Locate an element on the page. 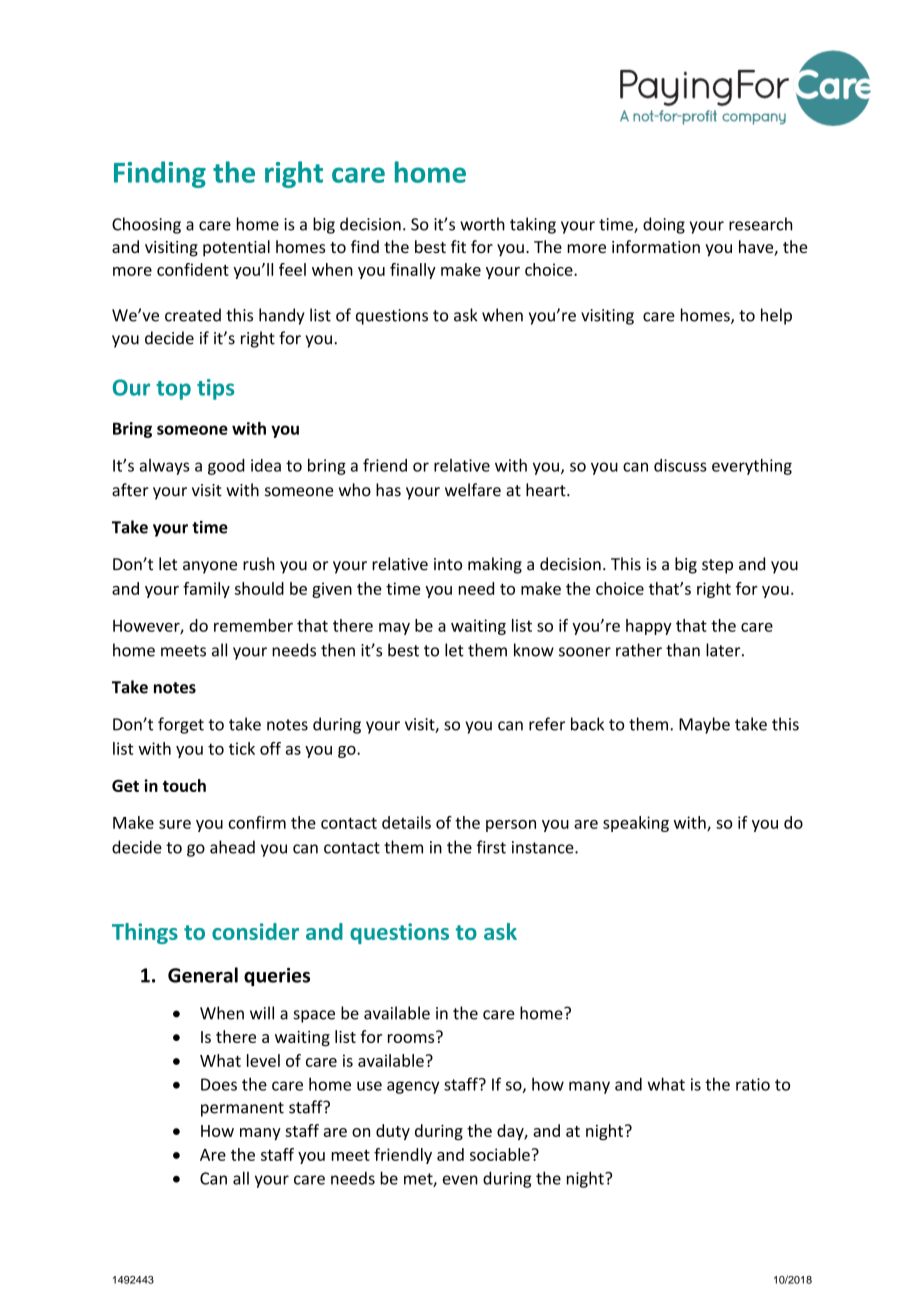 The width and height of the image is (924, 1308). Maybe is located at coordinates (704, 725).
